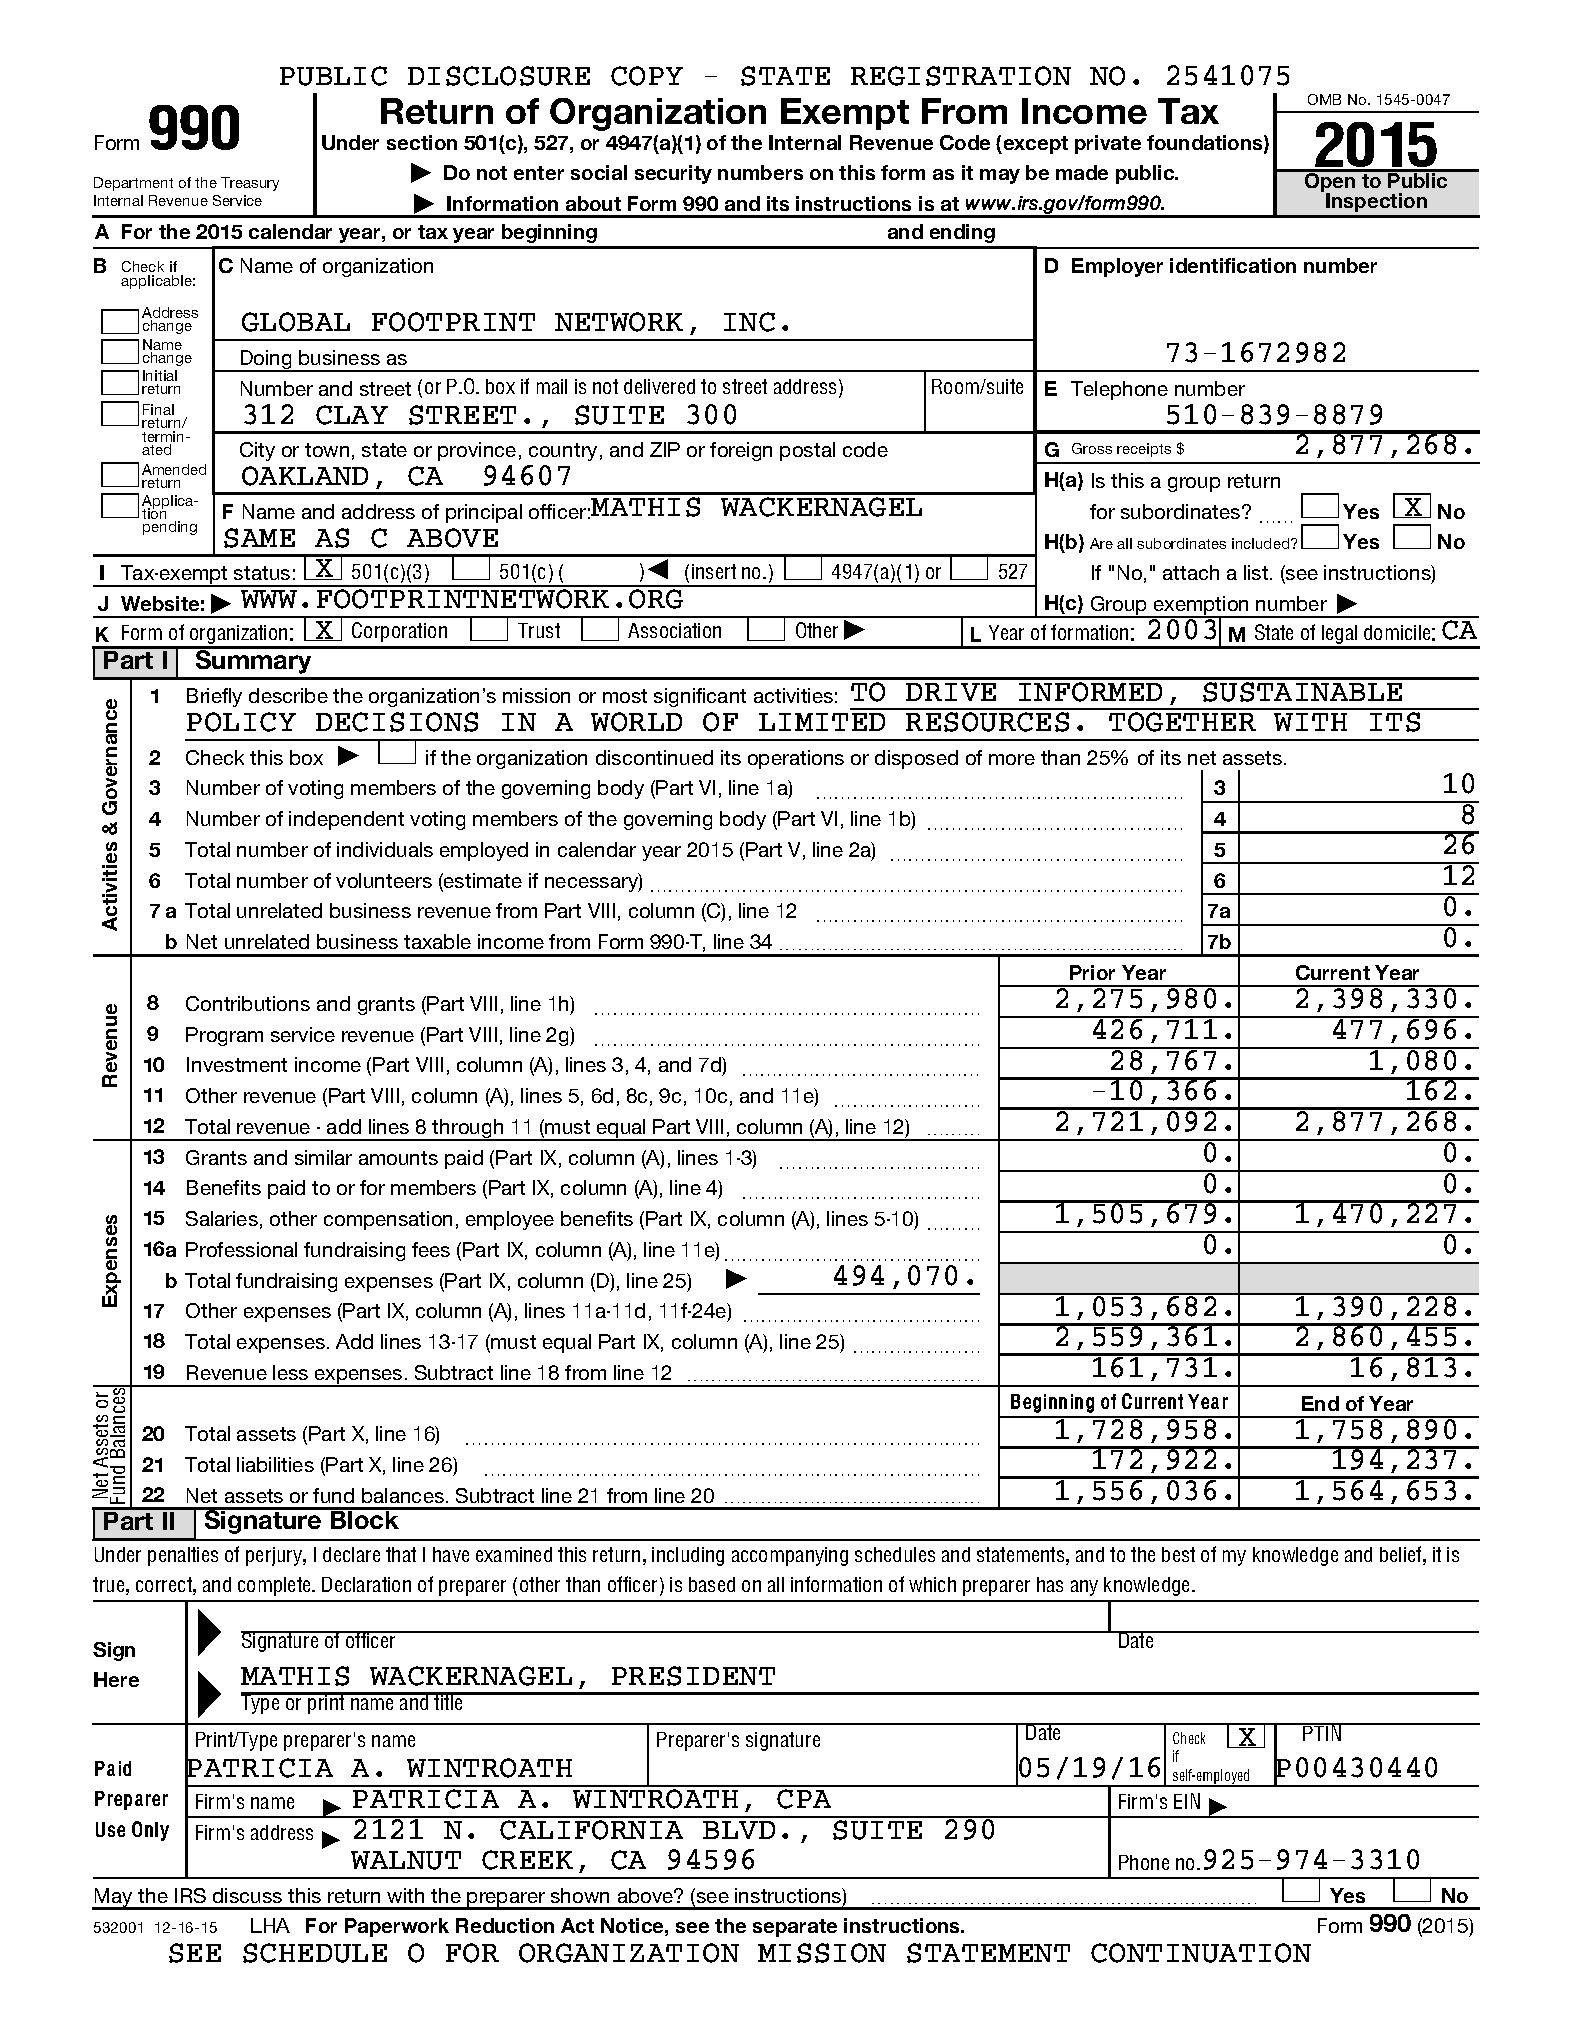  What do you see at coordinates (636, 722) in the document?
I see `WORLD` at bounding box center [636, 722].
